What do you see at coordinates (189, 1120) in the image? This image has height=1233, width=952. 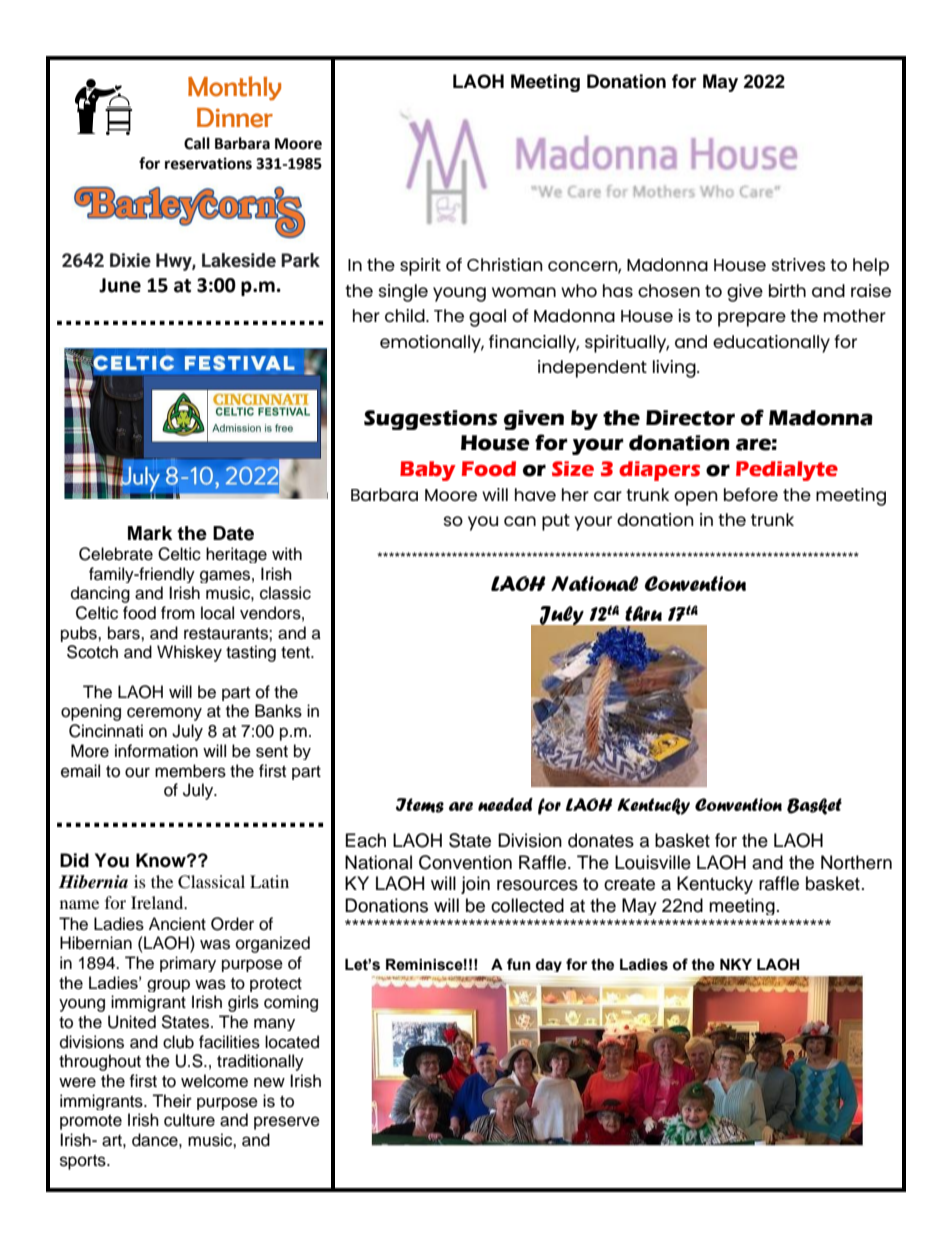 I see `culture` at bounding box center [189, 1120].
